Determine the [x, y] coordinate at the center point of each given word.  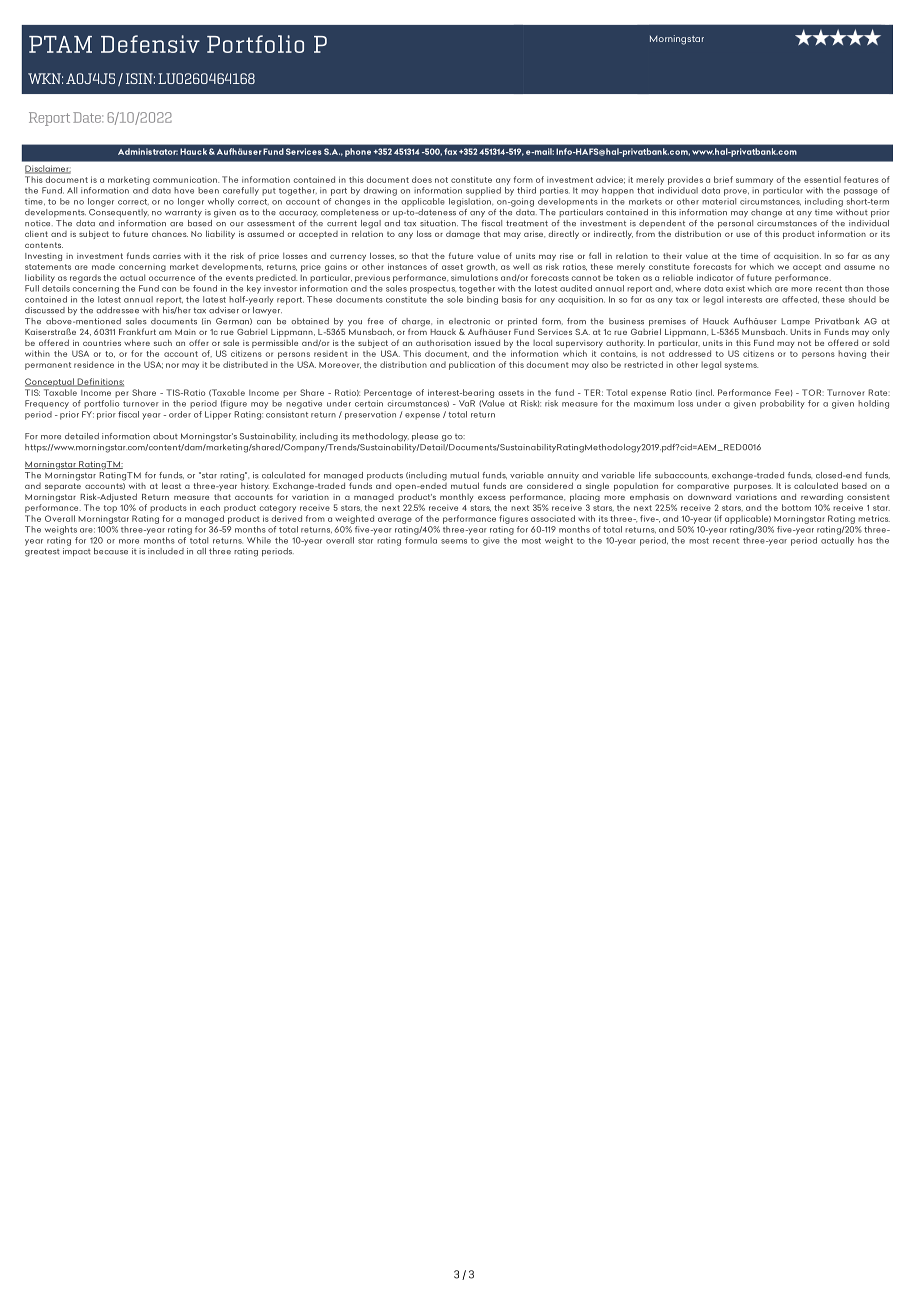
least [171, 485]
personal [735, 223]
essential [822, 179]
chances [170, 233]
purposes [753, 487]
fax [450, 151]
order [180, 413]
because [111, 551]
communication [186, 179]
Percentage [388, 393]
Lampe [795, 323]
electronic [469, 321]
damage [463, 235]
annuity [563, 477]
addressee [117, 310]
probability [782, 404]
